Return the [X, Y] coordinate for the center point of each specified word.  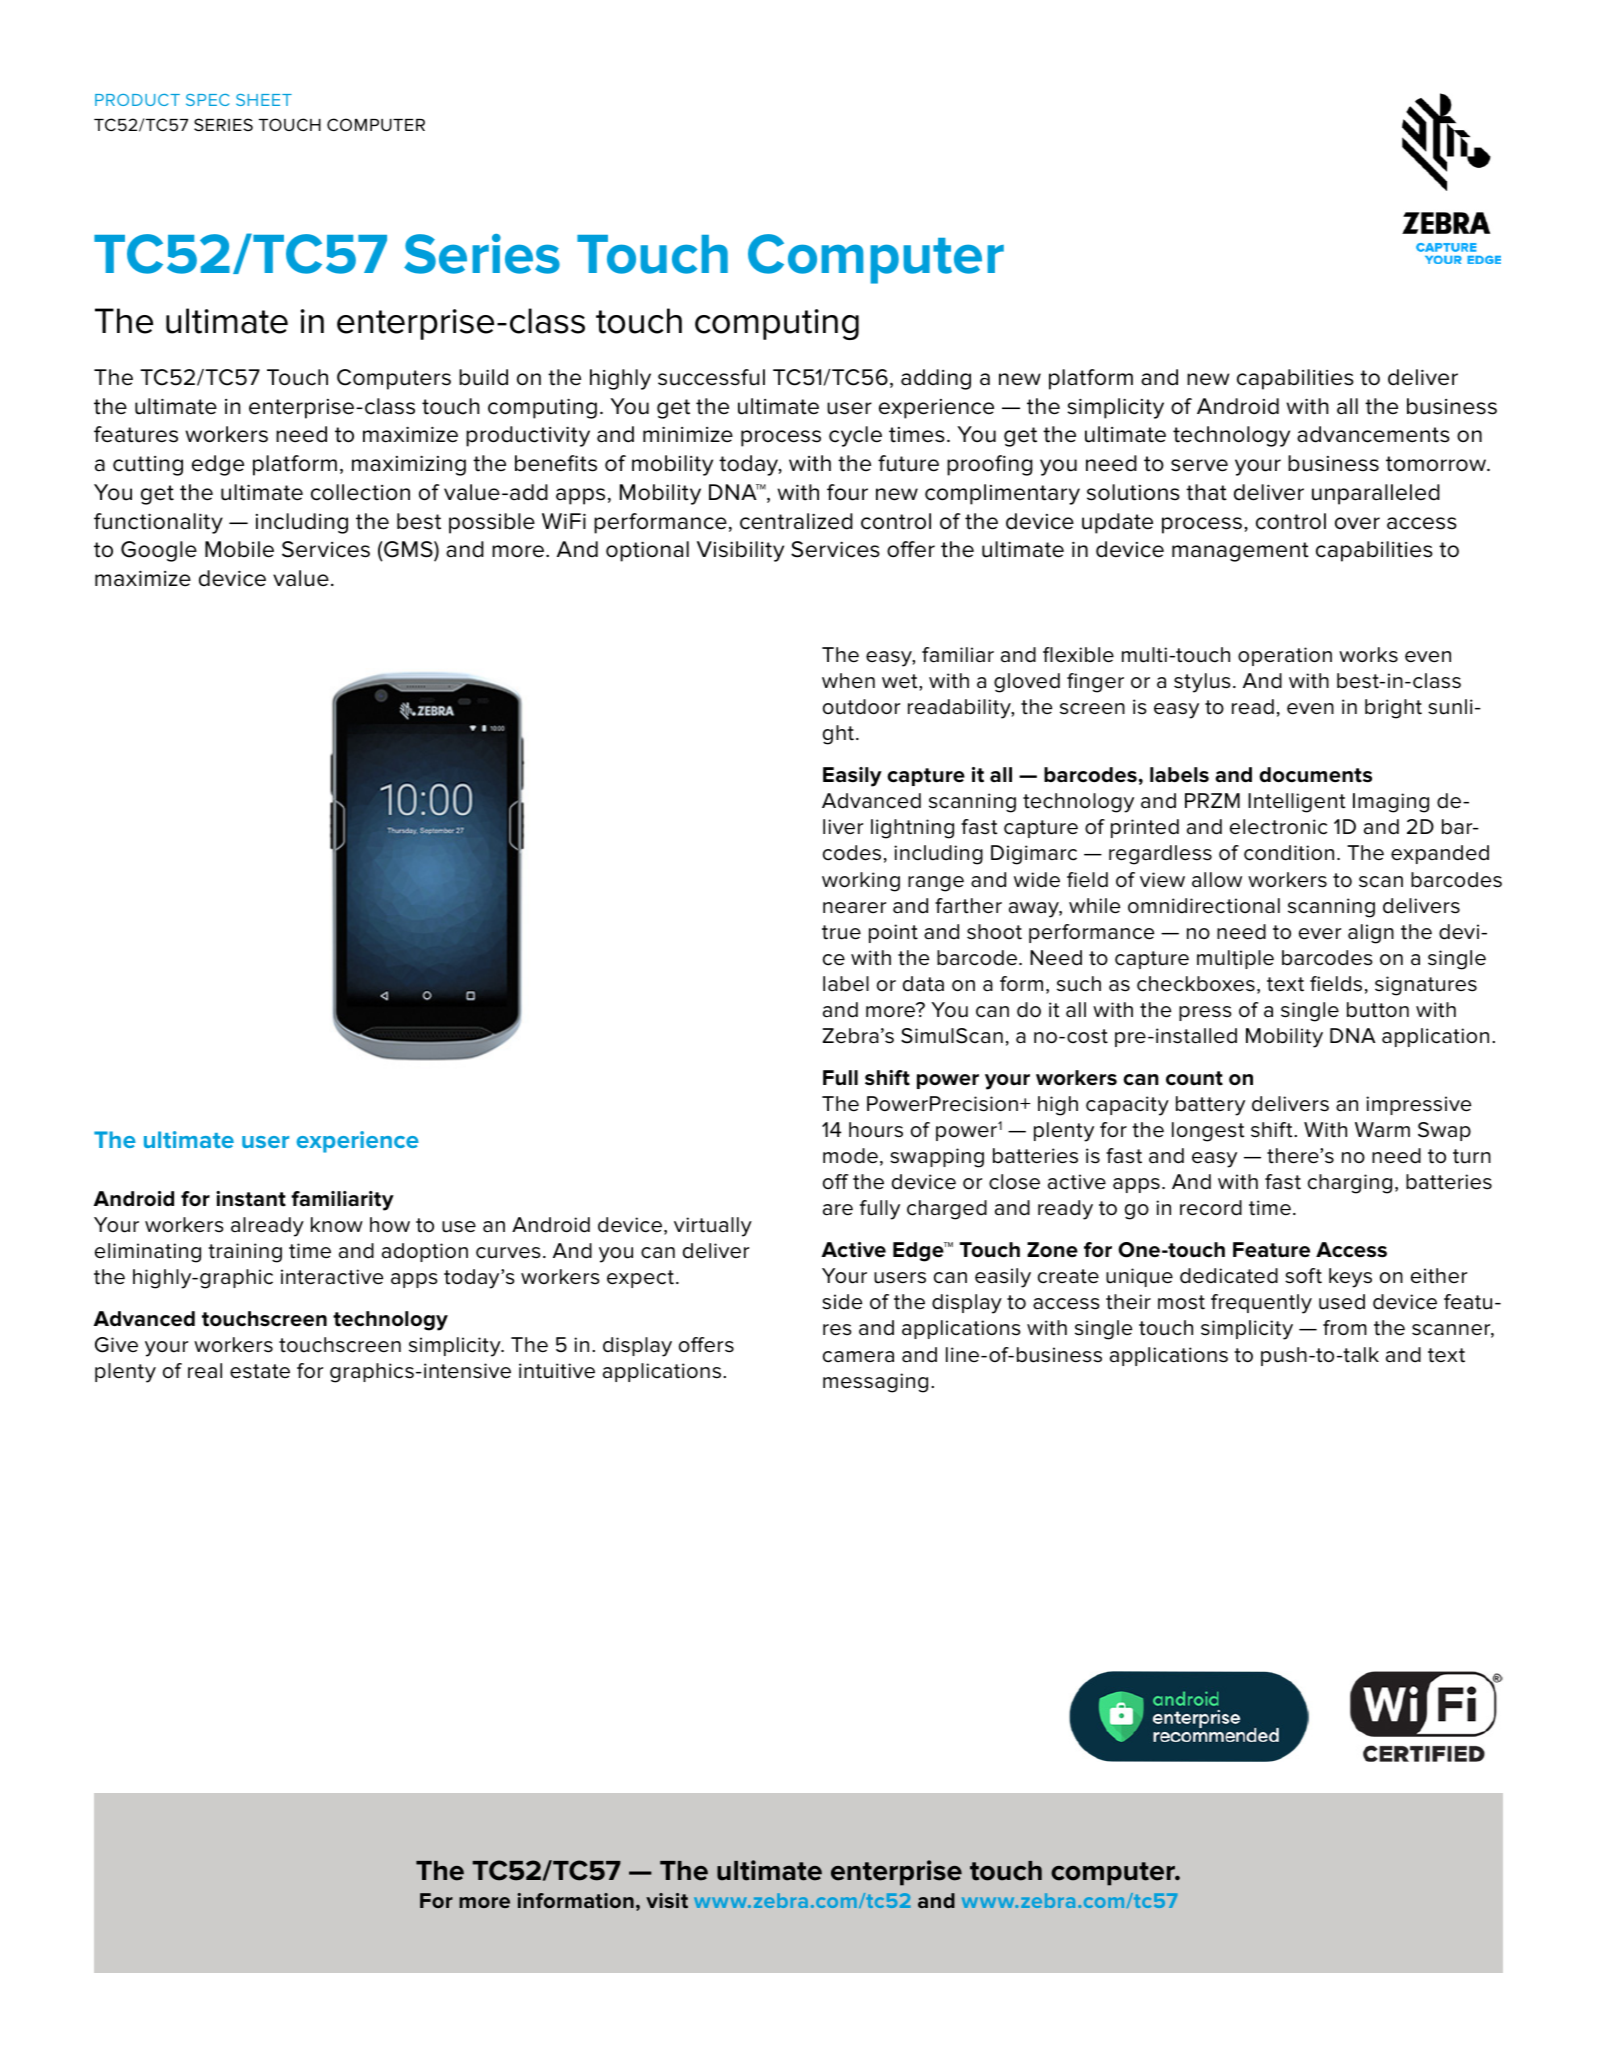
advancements [1373, 434]
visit [667, 1900]
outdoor [861, 707]
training [245, 1253]
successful [711, 377]
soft [1303, 1276]
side [842, 1302]
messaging [875, 1383]
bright [1393, 709]
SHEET [264, 100]
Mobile [239, 549]
